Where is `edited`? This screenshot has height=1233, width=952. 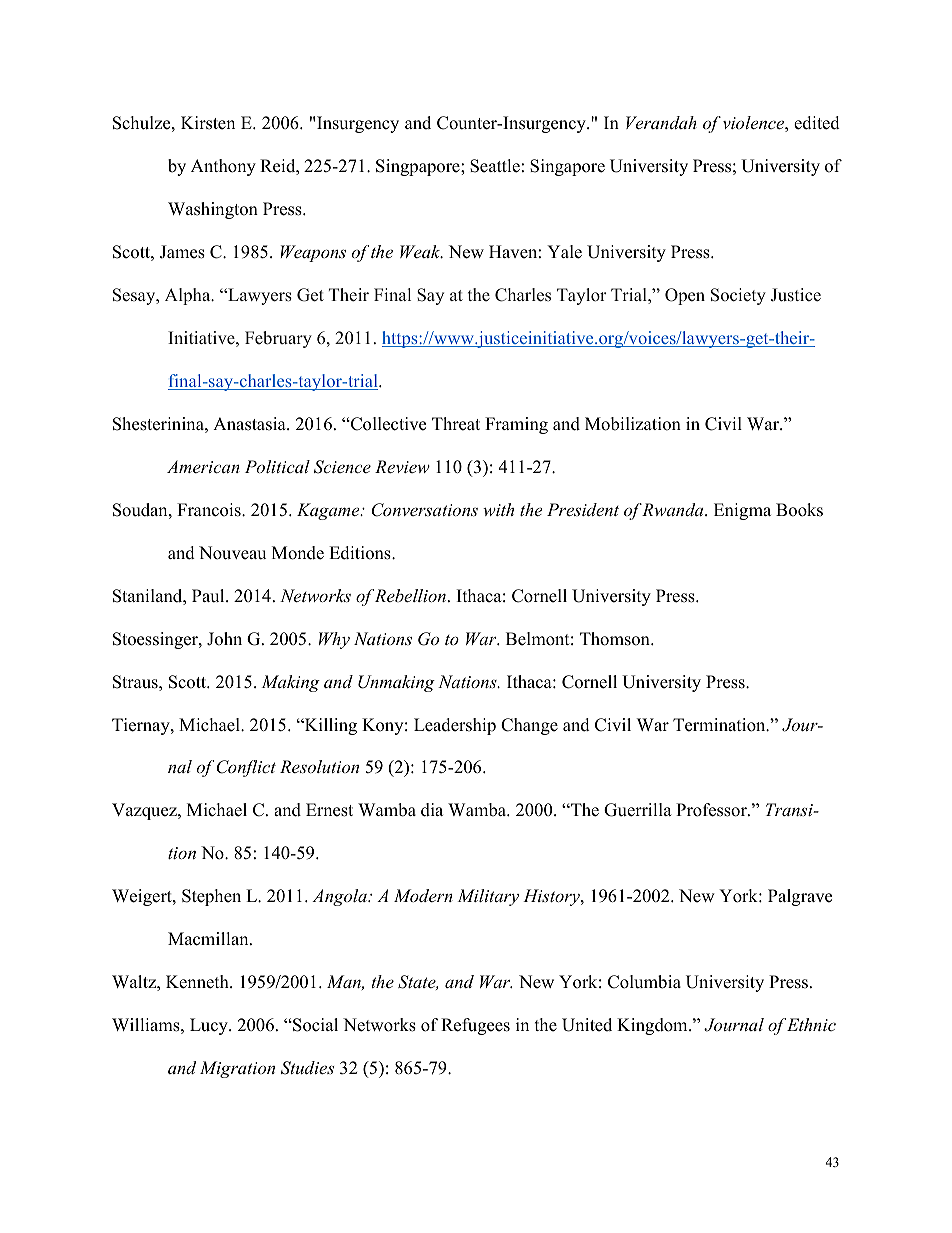
edited is located at coordinates (817, 123).
